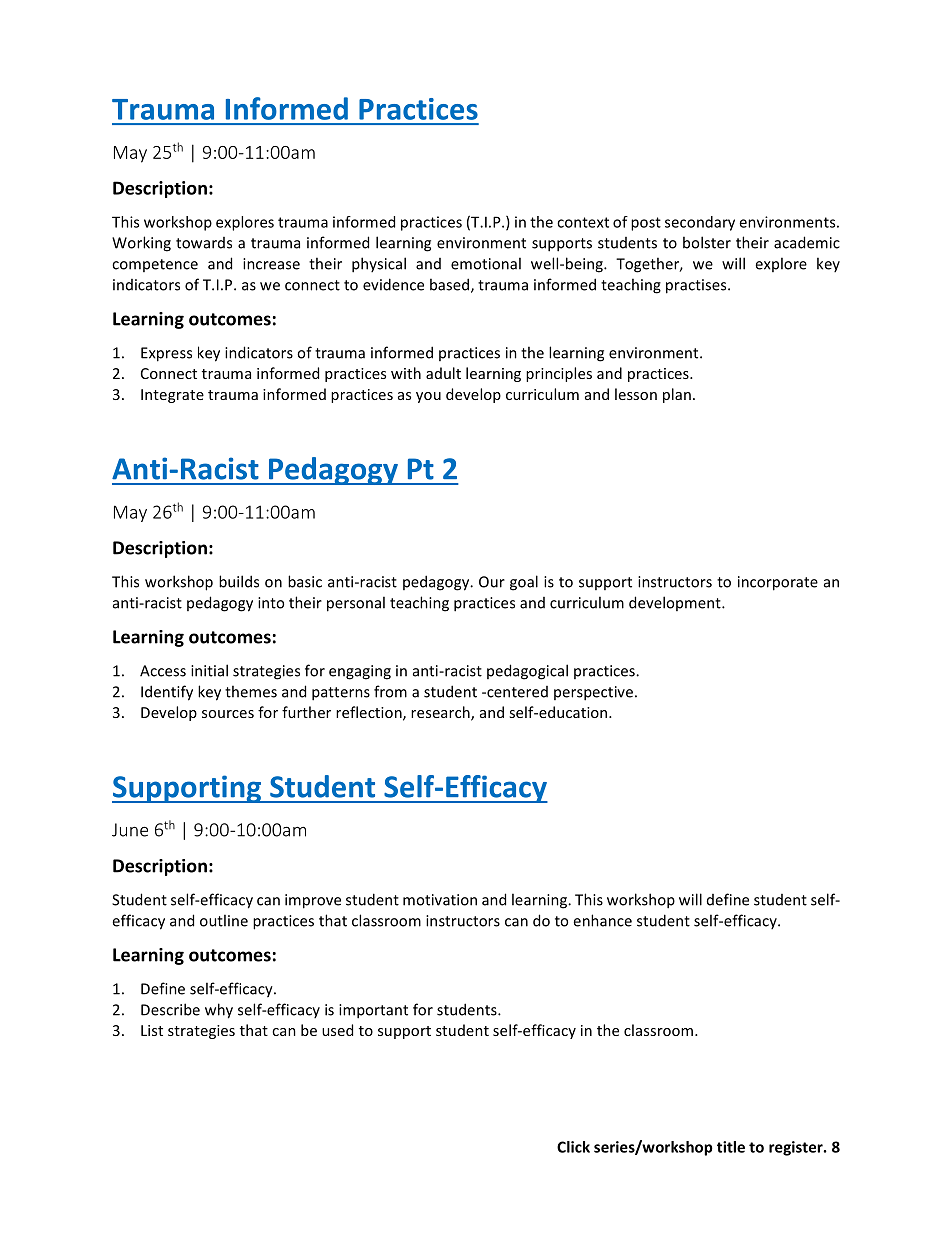 Image resolution: width=952 pixels, height=1233 pixels. What do you see at coordinates (204, 243) in the screenshot?
I see `towards` at bounding box center [204, 243].
